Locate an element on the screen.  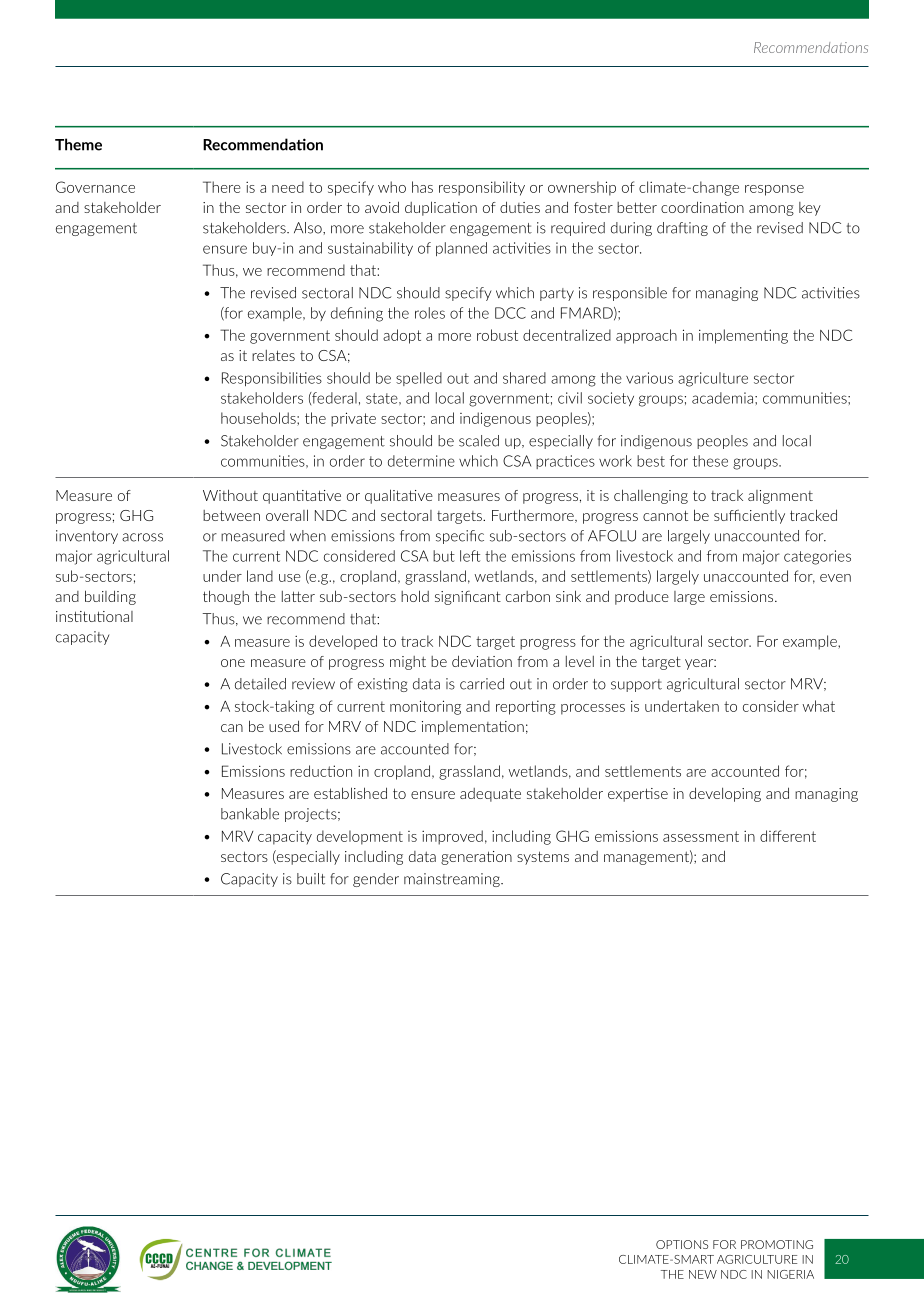
what is located at coordinates (818, 706).
